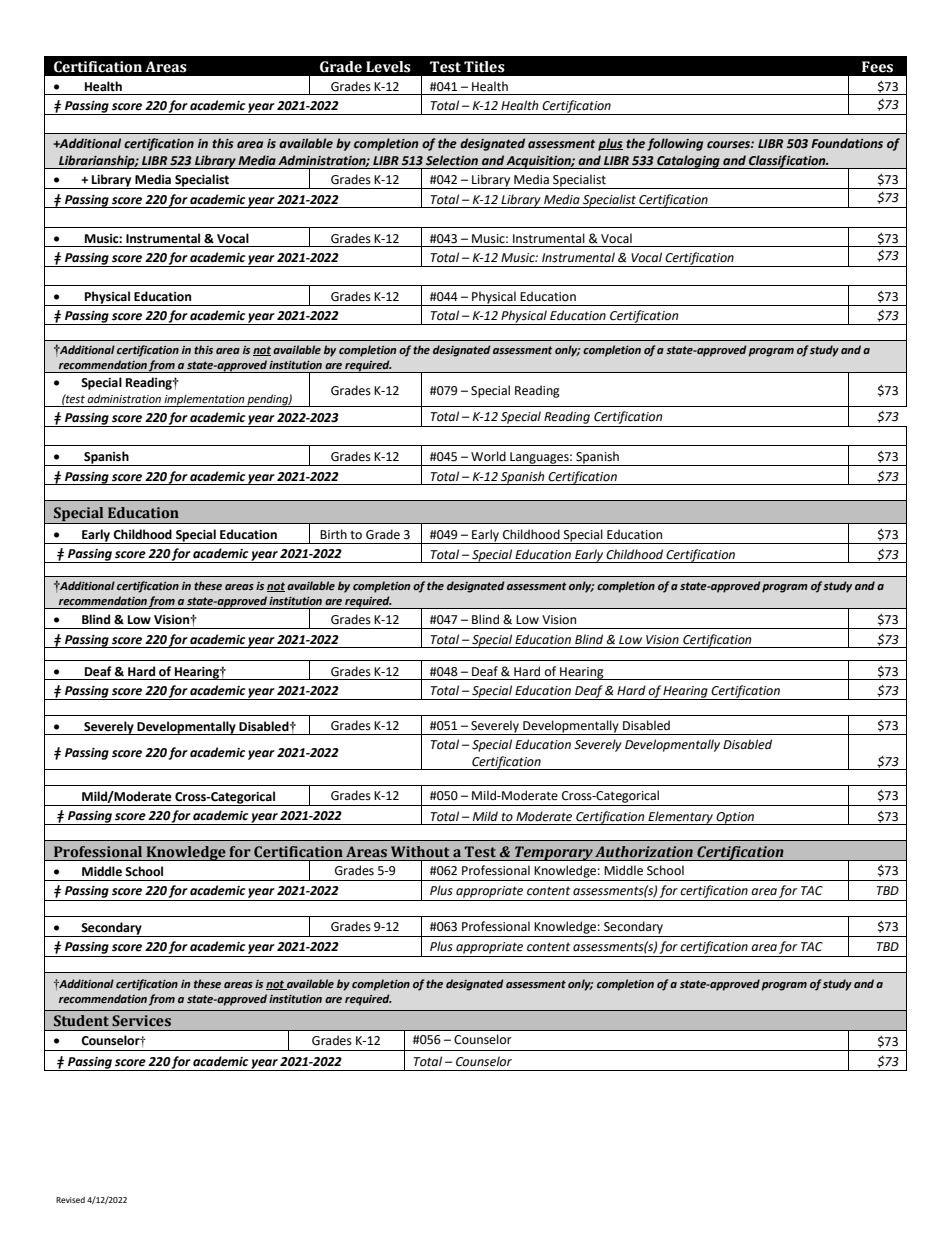  Describe the element at coordinates (847, 143) in the page. I see `Foundations` at that location.
